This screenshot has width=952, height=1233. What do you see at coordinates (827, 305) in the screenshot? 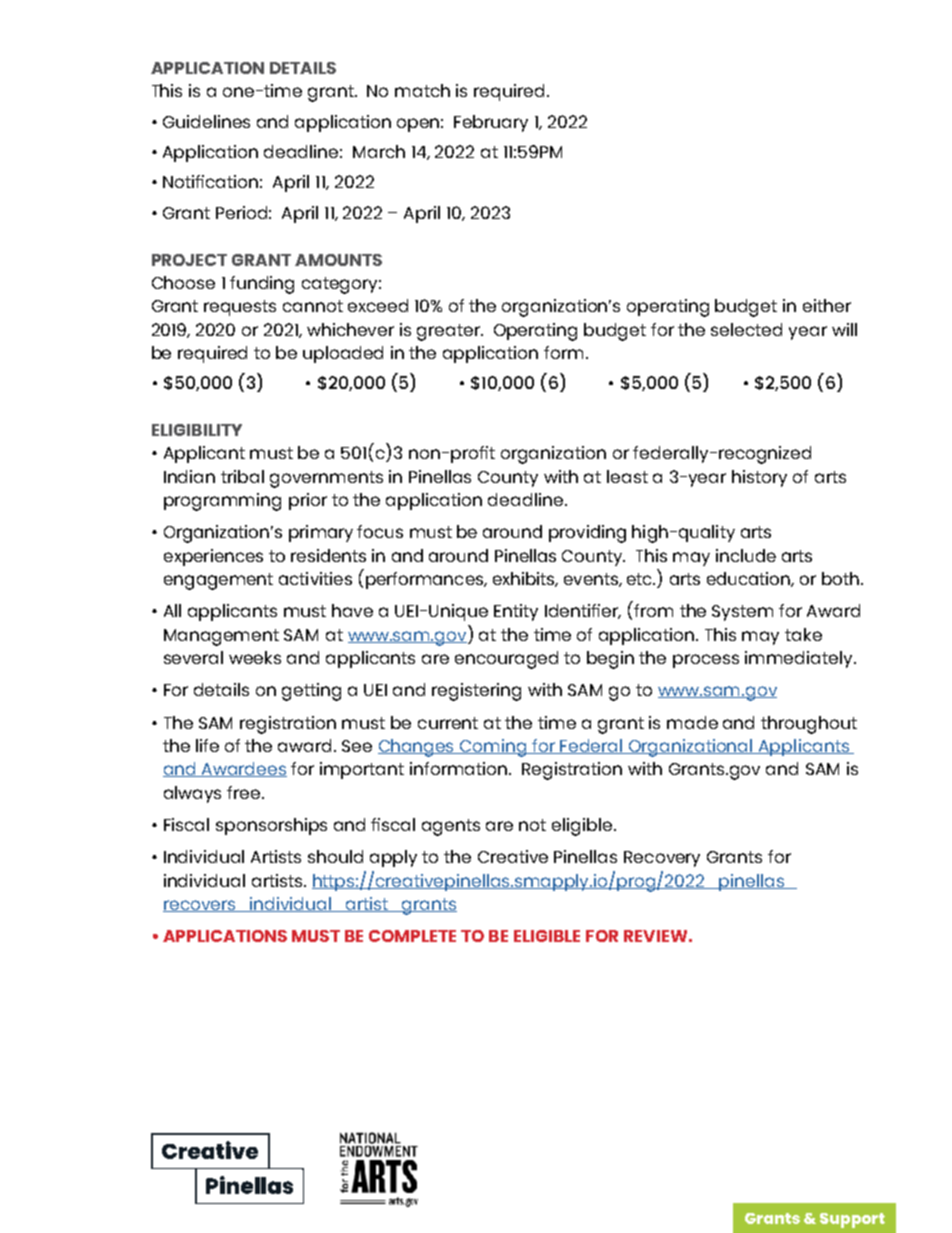
I see `either` at bounding box center [827, 305].
